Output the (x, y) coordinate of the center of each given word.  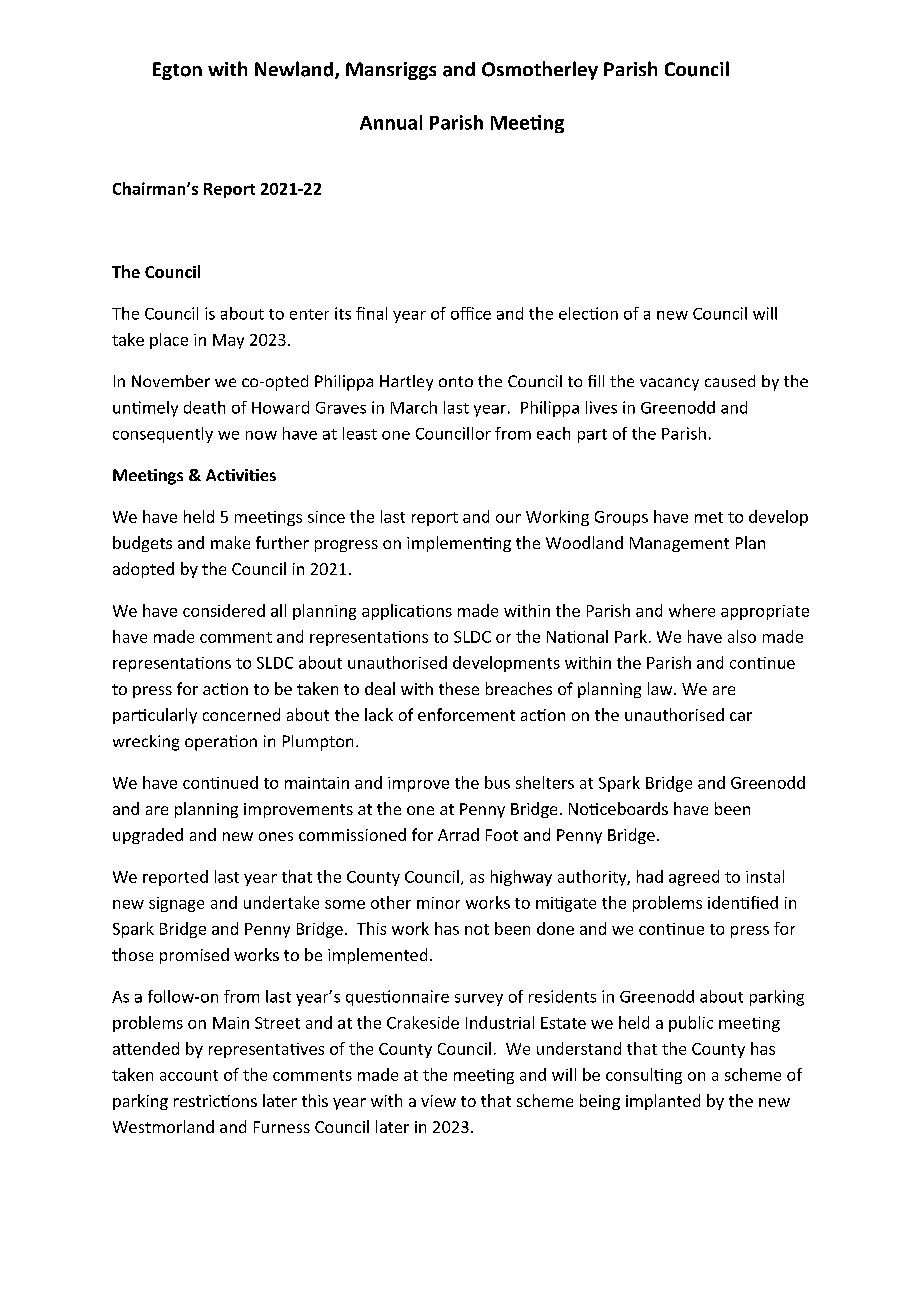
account (189, 1075)
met (709, 517)
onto (456, 381)
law (661, 688)
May (228, 341)
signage (176, 904)
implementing (459, 544)
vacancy (669, 384)
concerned (241, 714)
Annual (391, 122)
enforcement (466, 714)
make (230, 542)
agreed (694, 878)
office (471, 313)
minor (438, 903)
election (588, 313)
